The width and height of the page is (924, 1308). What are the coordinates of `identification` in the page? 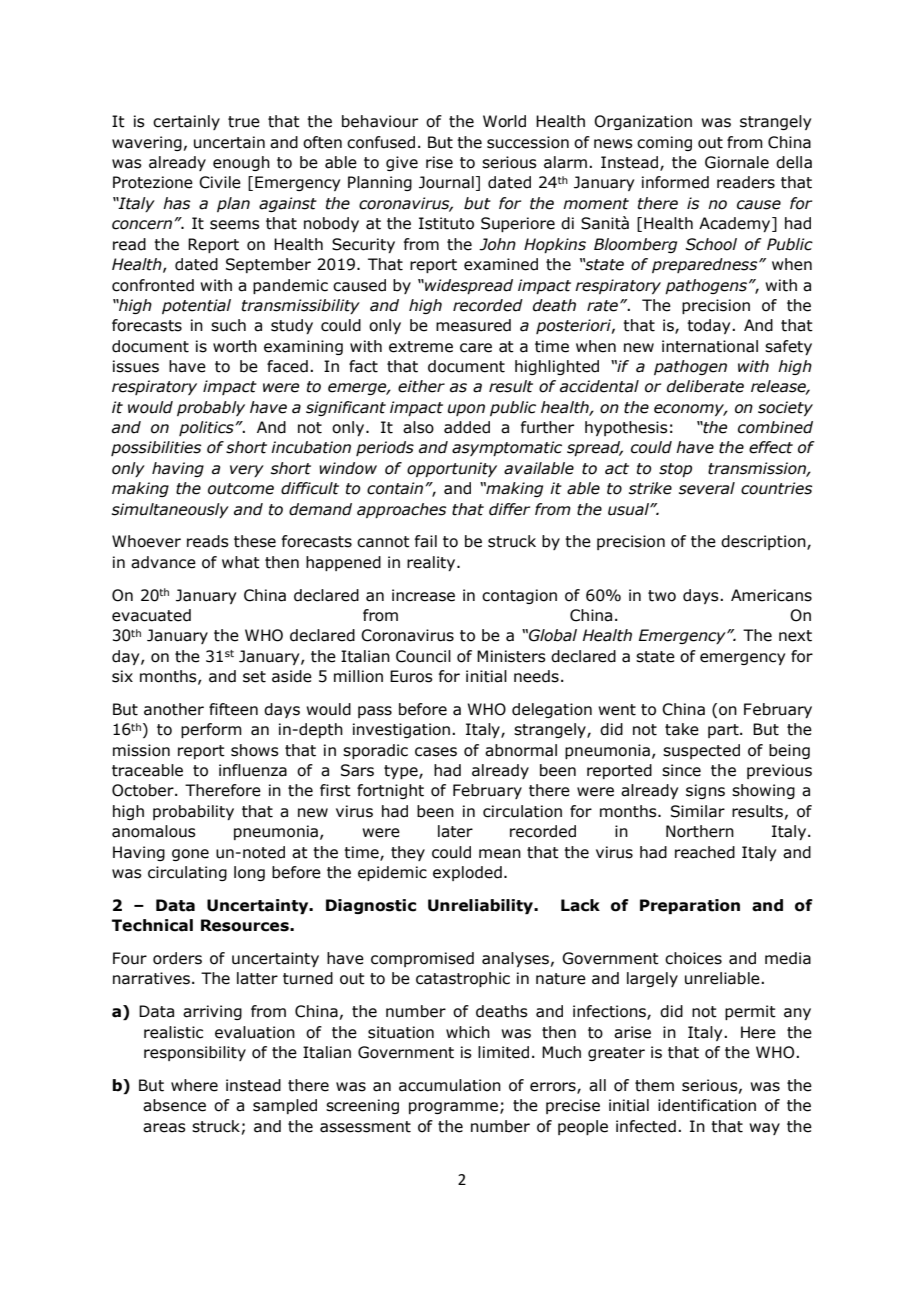 It's located at (707, 1105).
